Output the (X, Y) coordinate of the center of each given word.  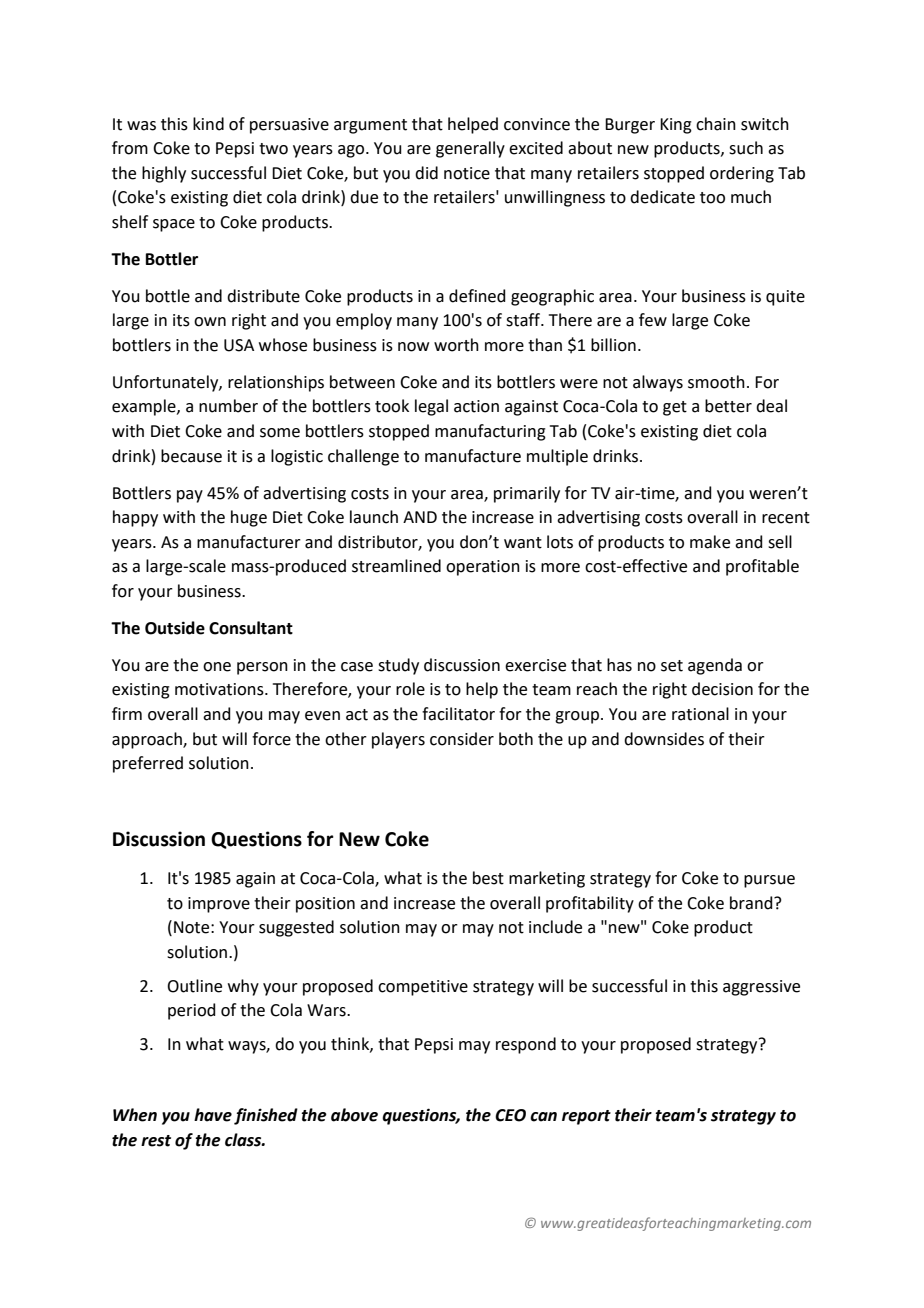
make (710, 542)
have (213, 1115)
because (191, 456)
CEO (510, 1115)
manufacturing (490, 432)
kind (208, 124)
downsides (664, 739)
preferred (148, 764)
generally (470, 149)
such (746, 148)
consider (462, 739)
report (586, 1117)
